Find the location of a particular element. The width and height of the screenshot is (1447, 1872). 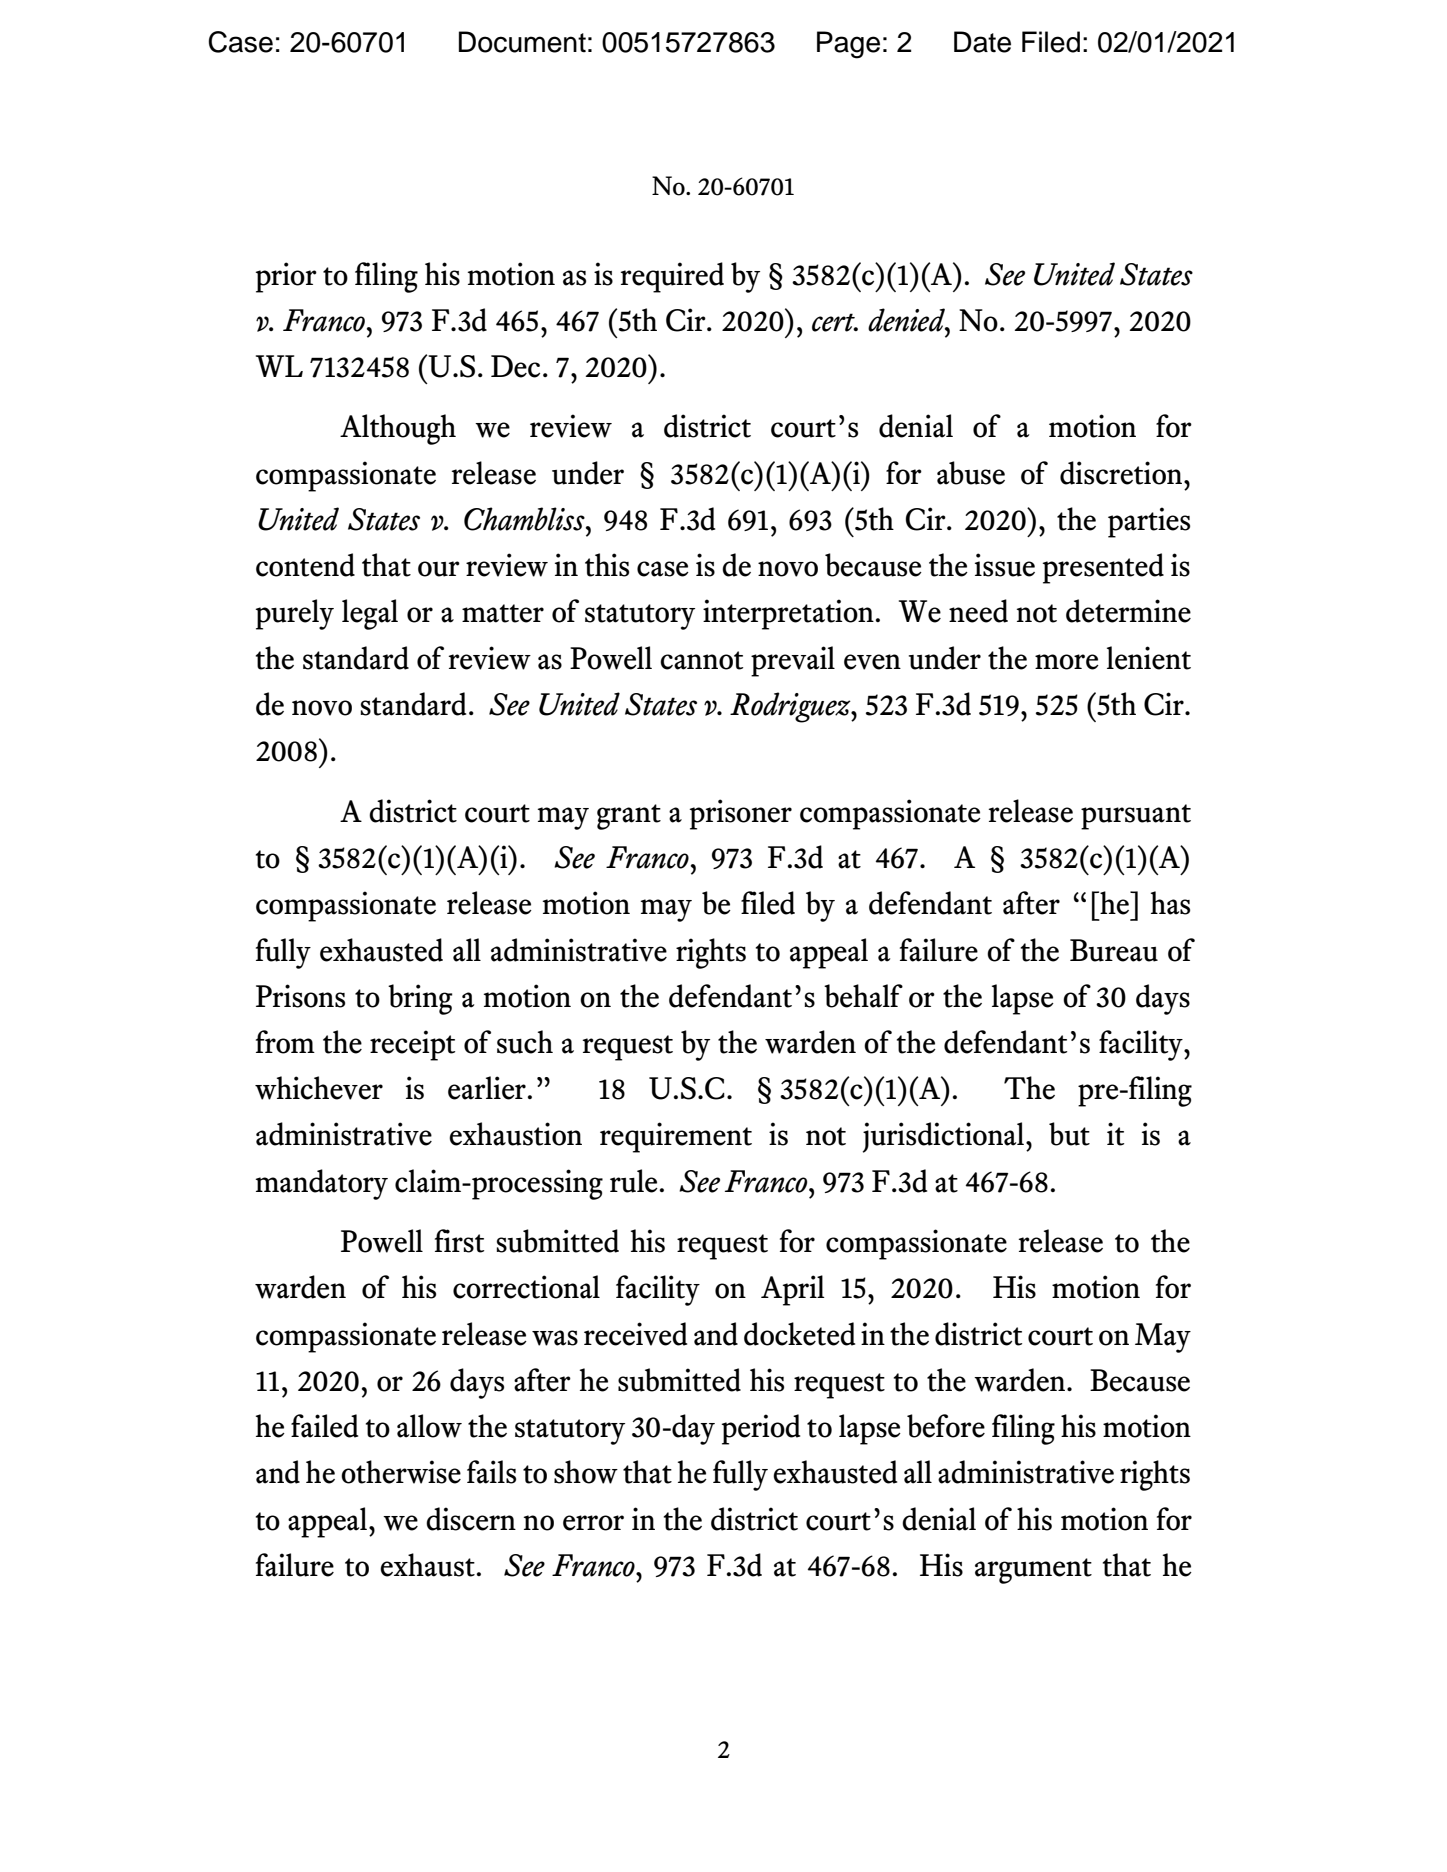

Document is located at coordinates (522, 42).
